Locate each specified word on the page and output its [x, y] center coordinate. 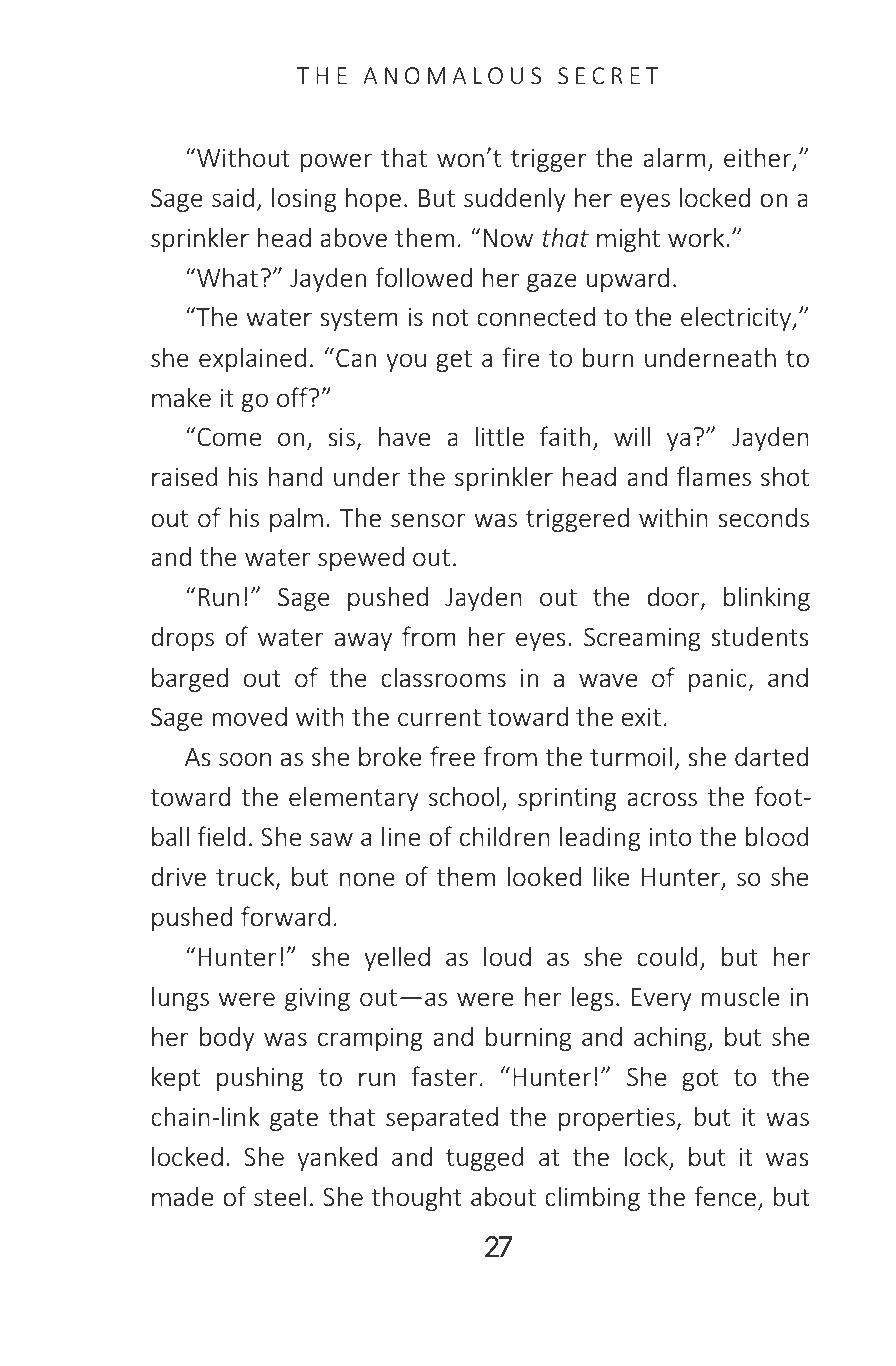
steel [280, 1196]
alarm [674, 157]
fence [725, 1196]
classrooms [443, 677]
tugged [485, 1158]
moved [250, 716]
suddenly [515, 199]
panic [719, 680]
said [233, 197]
